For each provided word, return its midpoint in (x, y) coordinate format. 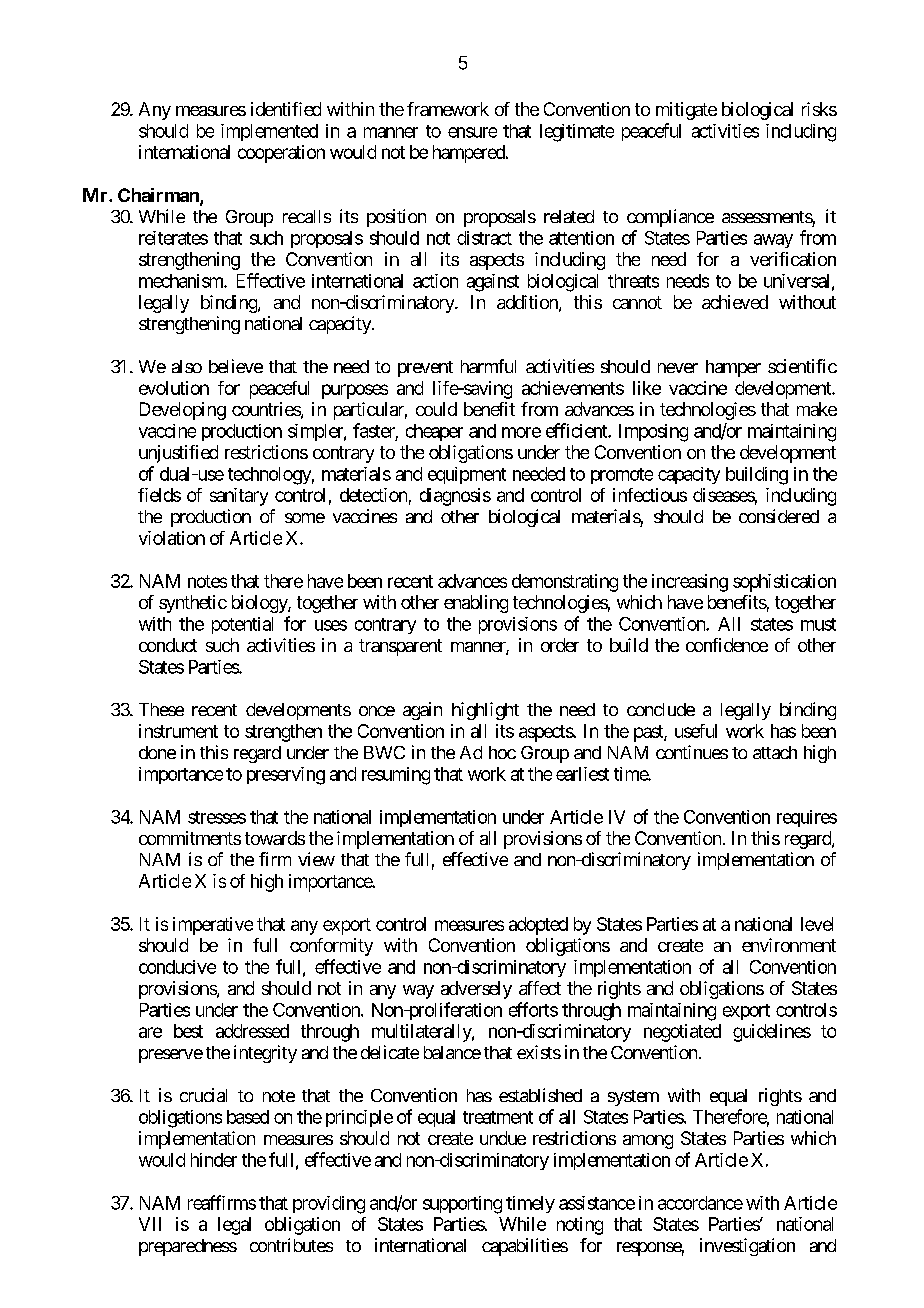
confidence (727, 645)
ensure (472, 132)
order (560, 645)
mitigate (686, 111)
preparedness (188, 1247)
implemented (269, 132)
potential (242, 625)
